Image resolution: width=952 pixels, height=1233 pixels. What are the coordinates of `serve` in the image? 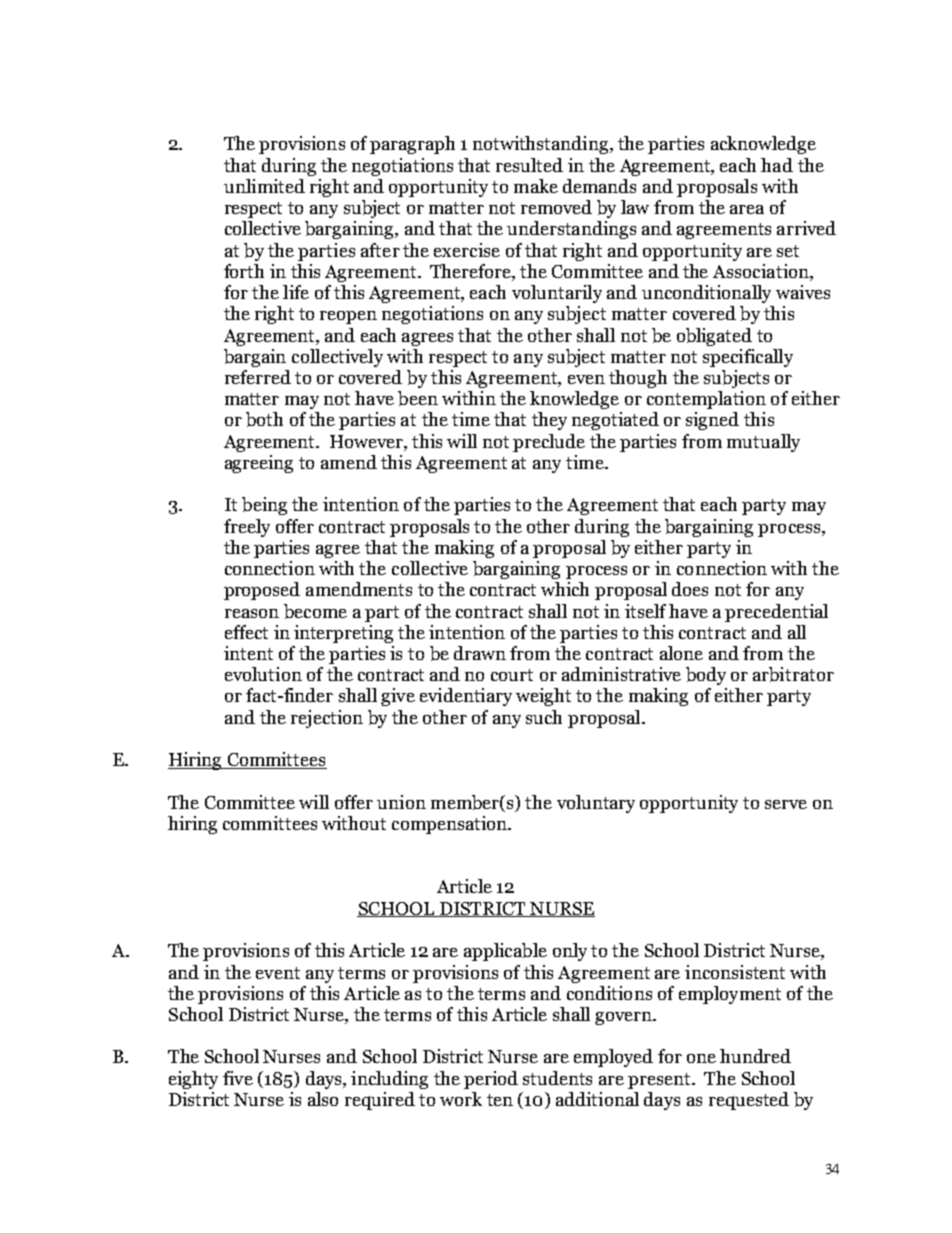 It's located at (786, 804).
